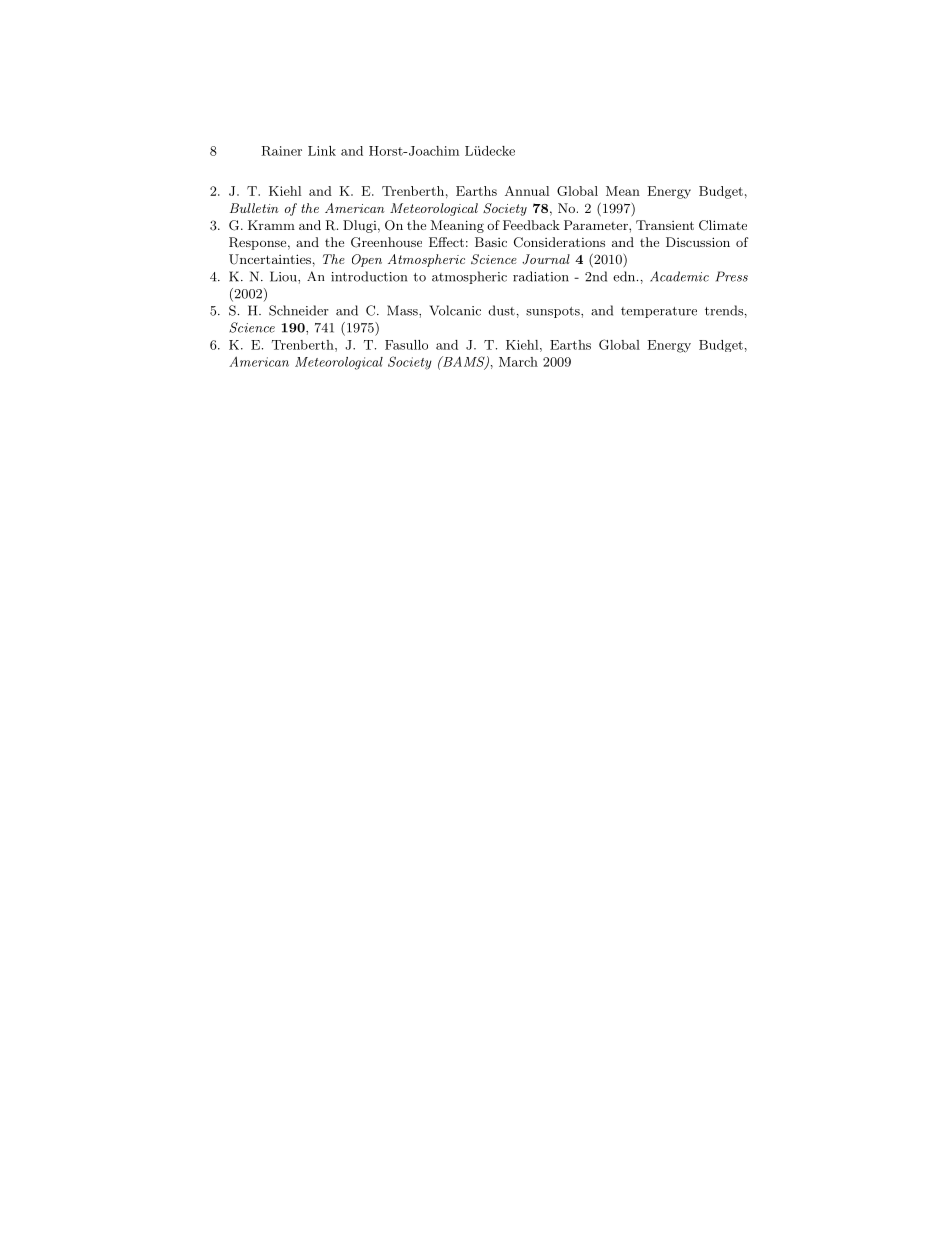 Image resolution: width=952 pixels, height=1233 pixels. I want to click on Schneider, so click(299, 310).
